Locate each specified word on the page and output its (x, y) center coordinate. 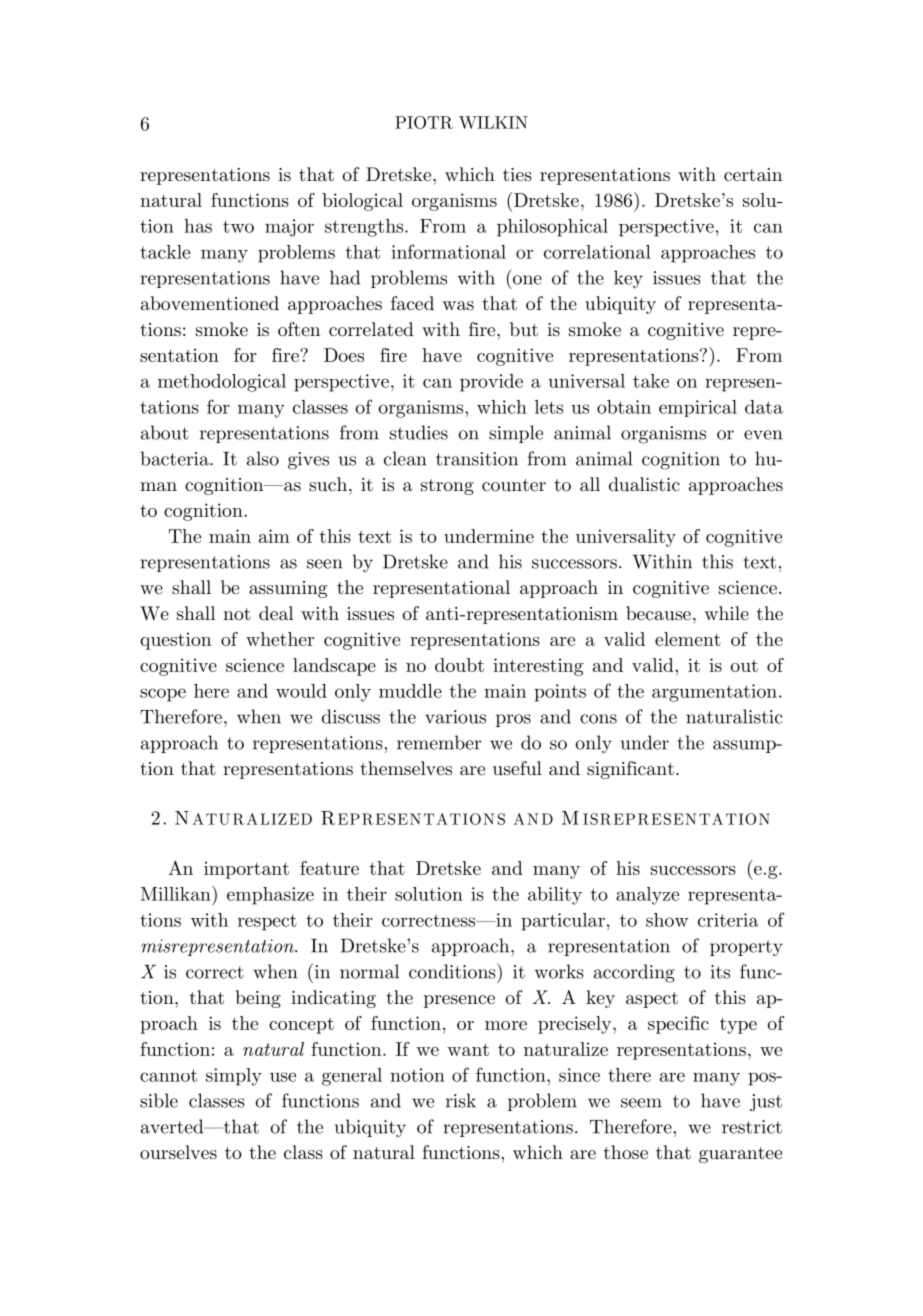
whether (280, 639)
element (688, 639)
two (238, 226)
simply (234, 1077)
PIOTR (424, 122)
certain (753, 175)
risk (461, 1100)
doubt (459, 665)
